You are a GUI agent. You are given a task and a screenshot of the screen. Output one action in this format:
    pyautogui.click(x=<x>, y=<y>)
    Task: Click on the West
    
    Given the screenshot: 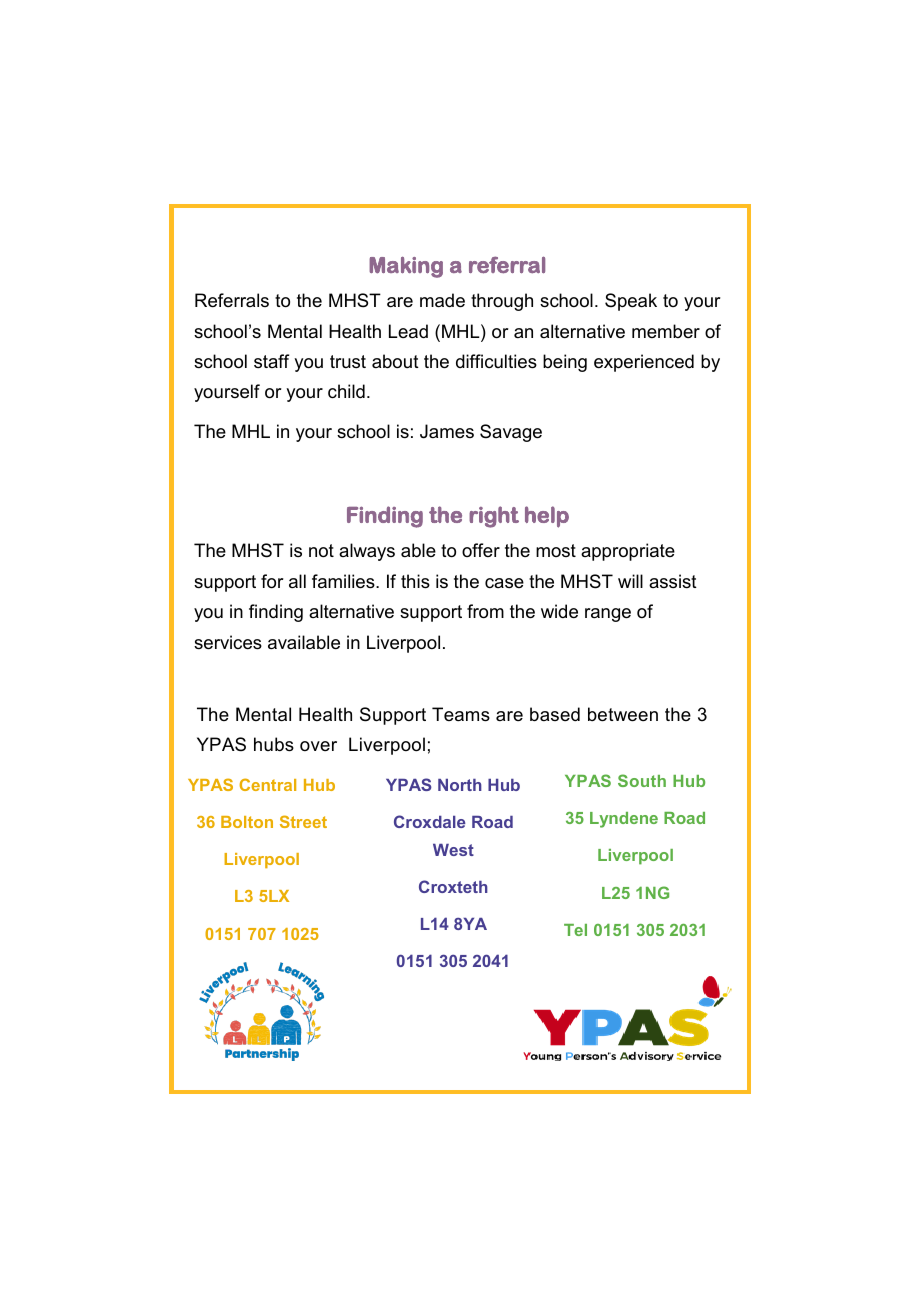 What is the action you would take?
    pyautogui.click(x=453, y=850)
